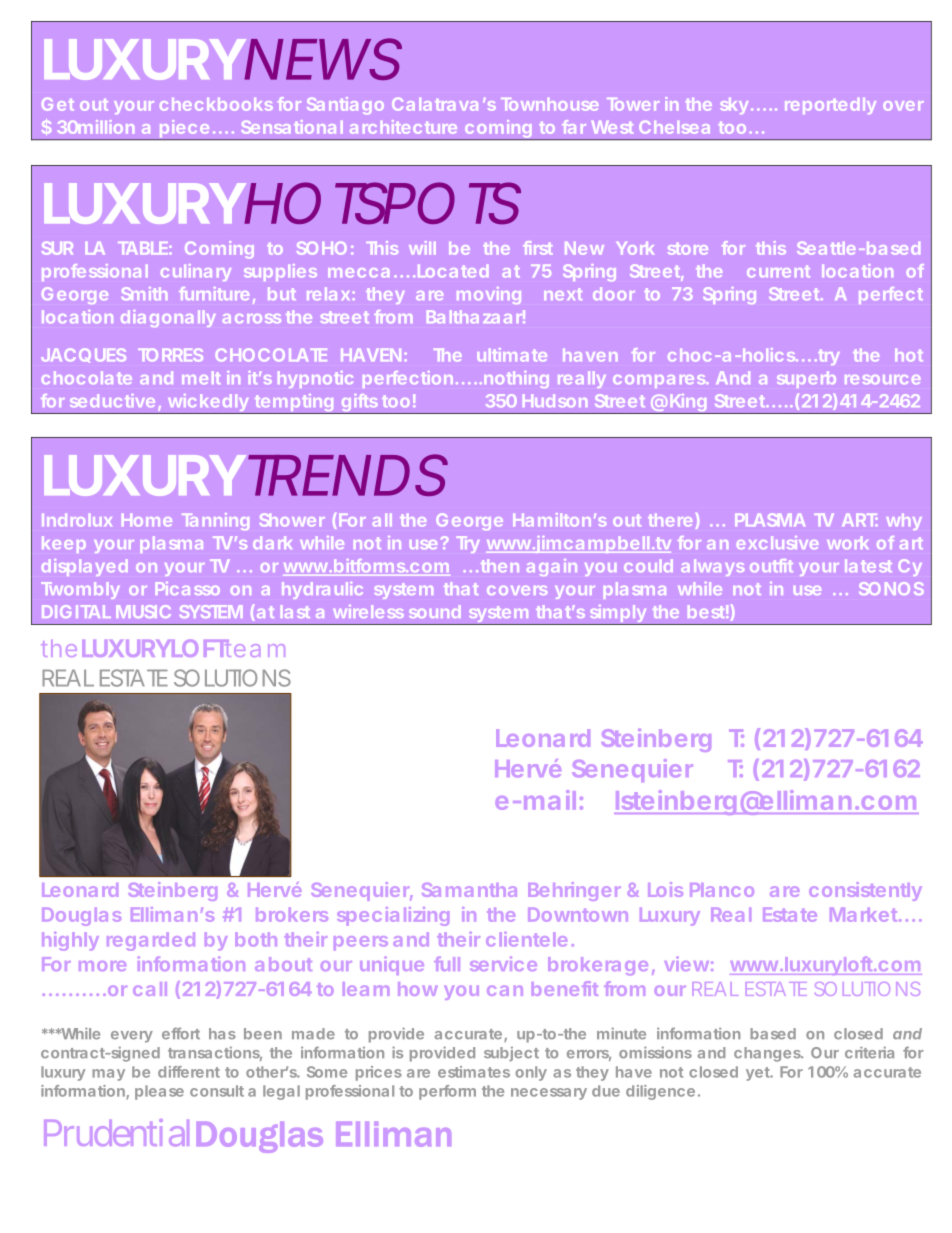 Image resolution: width=952 pixels, height=1233 pixels. What do you see at coordinates (183, 130) in the image?
I see `piece` at bounding box center [183, 130].
